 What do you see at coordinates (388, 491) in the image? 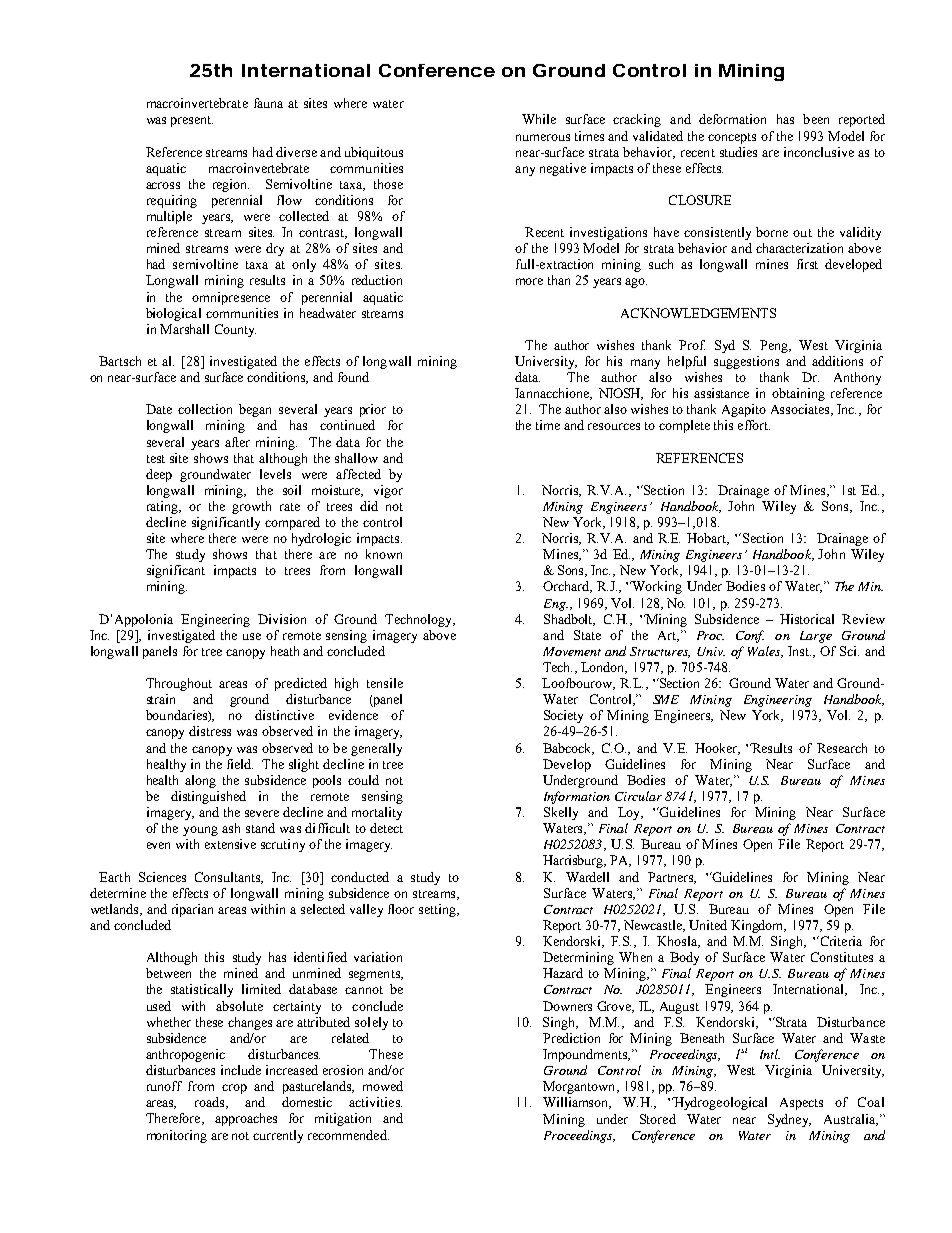
I see `vigor` at bounding box center [388, 491].
